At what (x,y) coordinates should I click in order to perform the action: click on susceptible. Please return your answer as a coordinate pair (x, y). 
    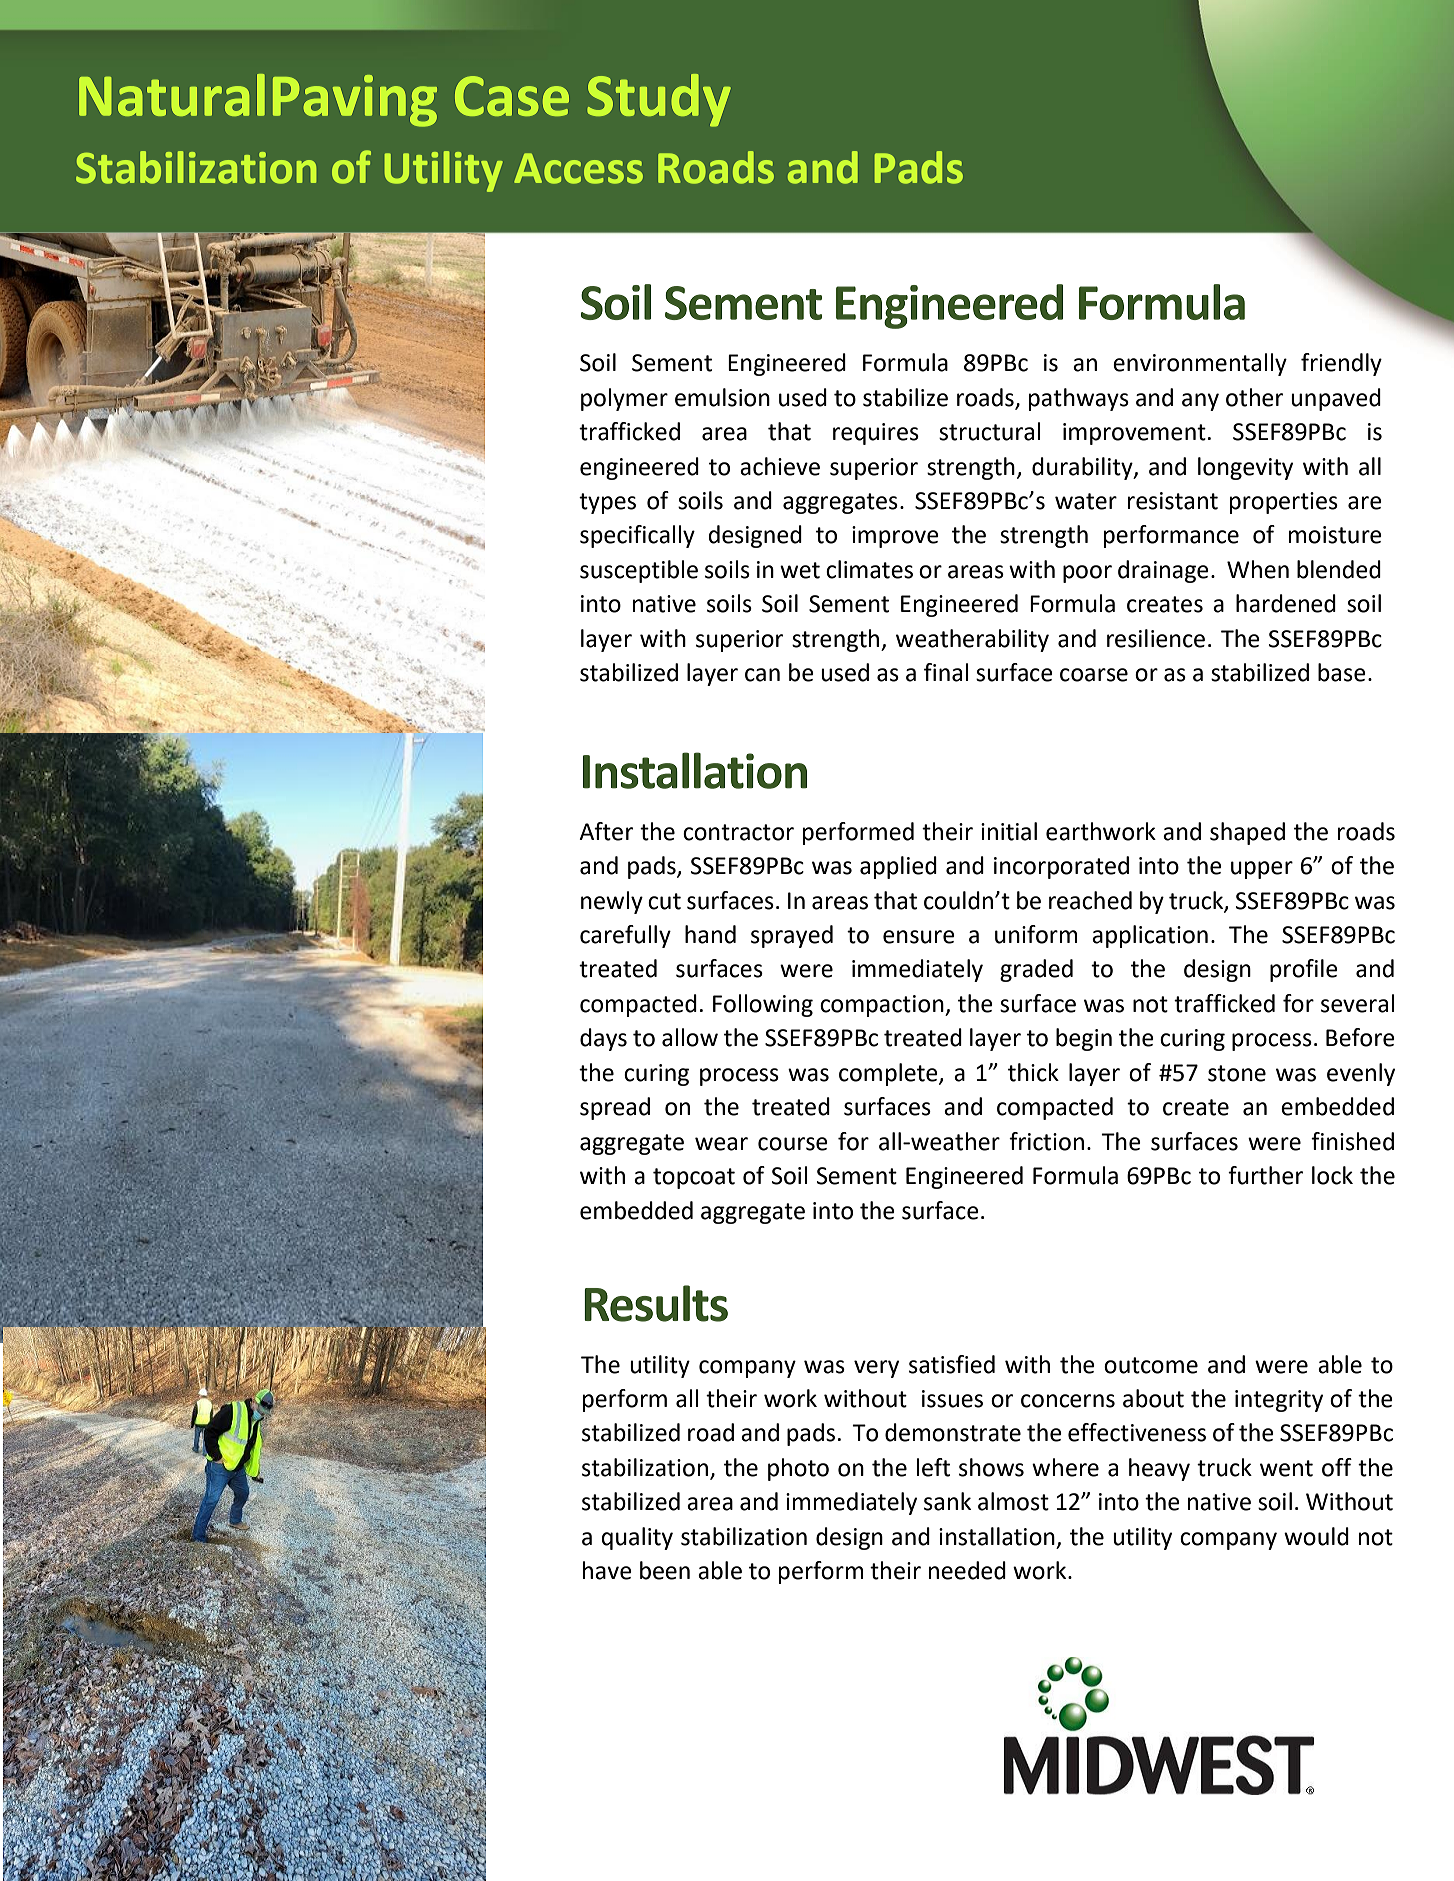
    Looking at the image, I should click on (639, 571).
